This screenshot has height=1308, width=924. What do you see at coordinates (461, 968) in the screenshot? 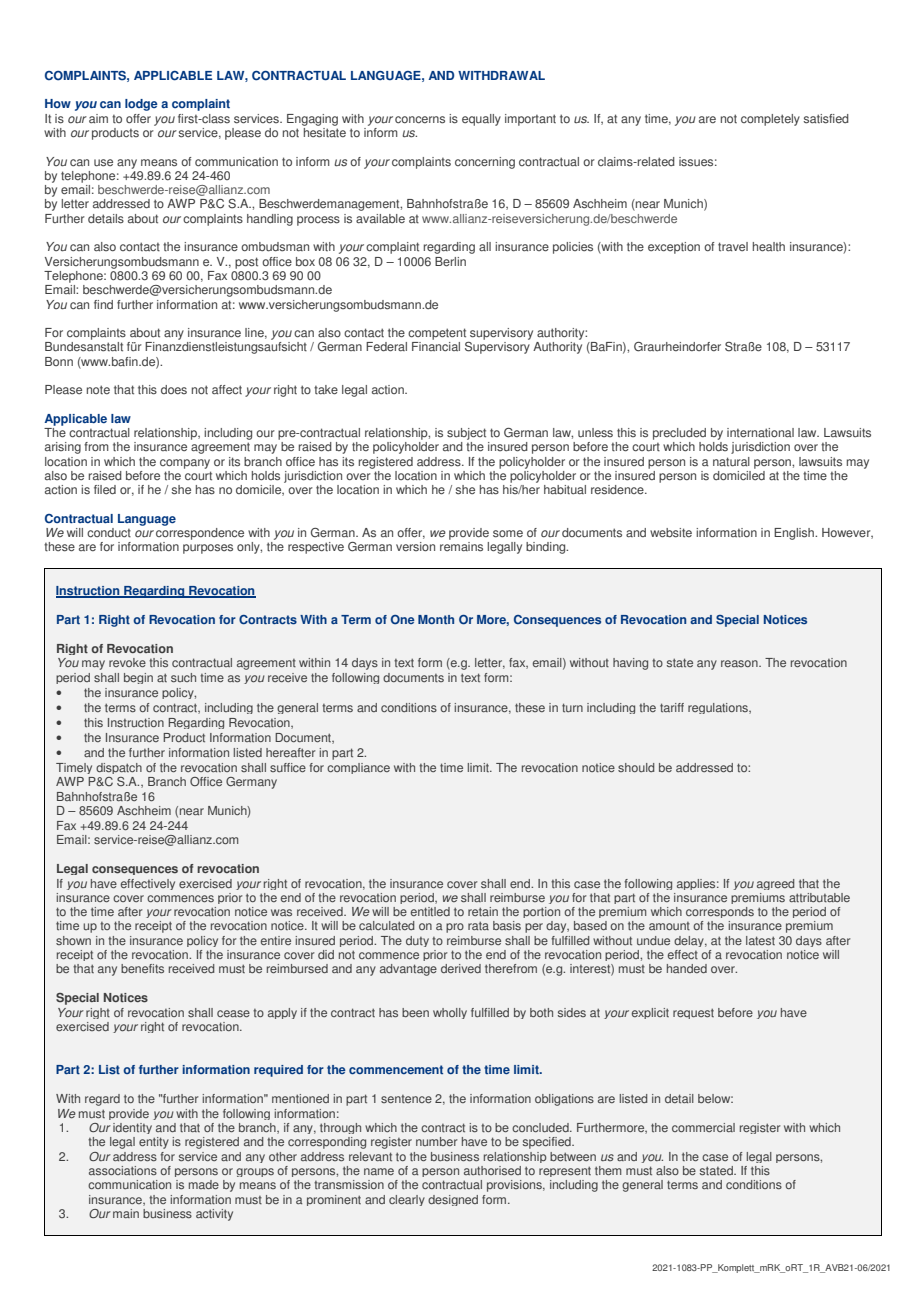
I see `derived` at bounding box center [461, 968].
